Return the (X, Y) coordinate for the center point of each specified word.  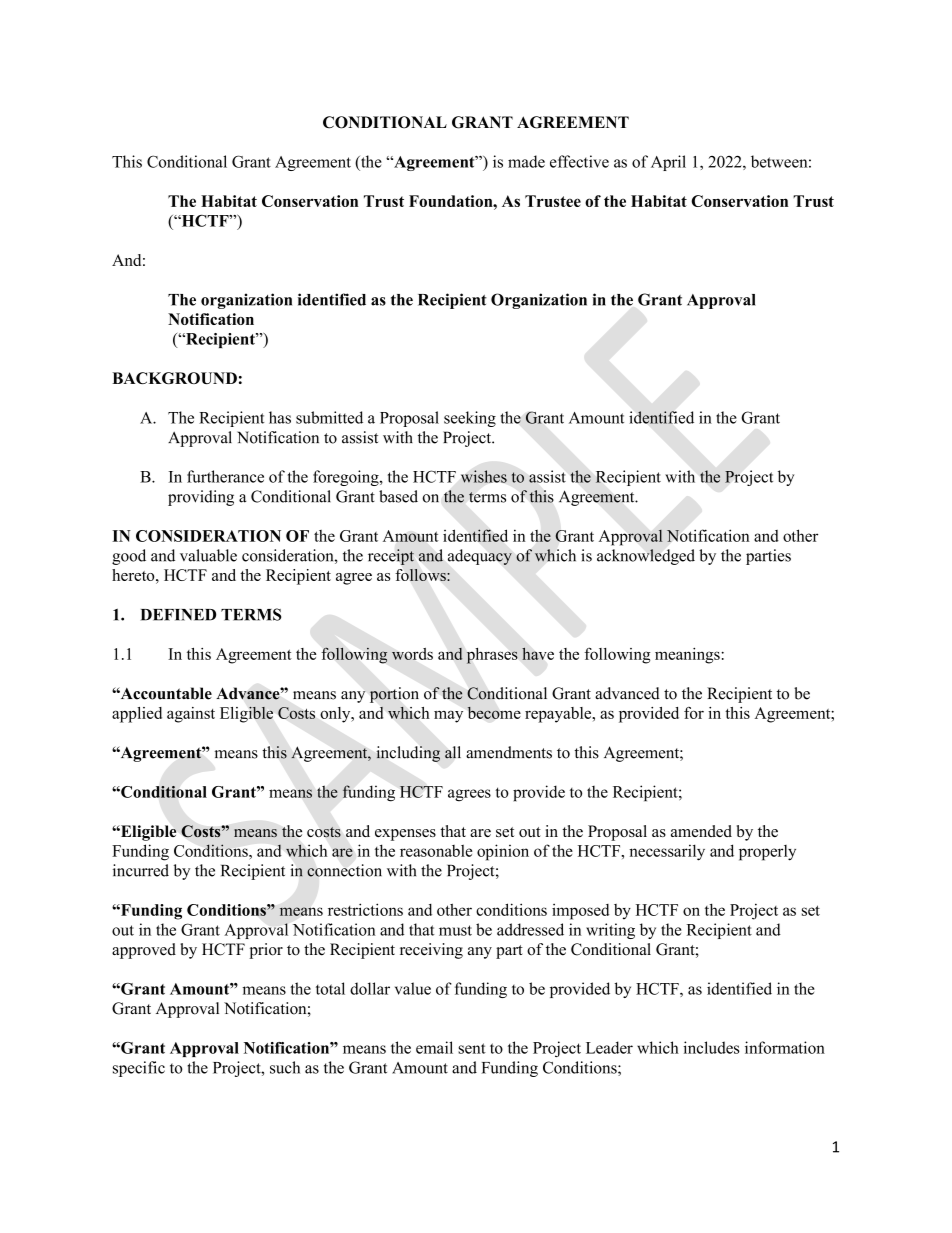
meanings (688, 656)
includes (711, 1047)
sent (472, 1048)
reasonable (436, 851)
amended (701, 831)
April (668, 163)
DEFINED (178, 615)
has (280, 417)
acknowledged (646, 557)
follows (422, 575)
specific (139, 1069)
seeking (470, 419)
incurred (141, 870)
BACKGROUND (174, 378)
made (526, 161)
